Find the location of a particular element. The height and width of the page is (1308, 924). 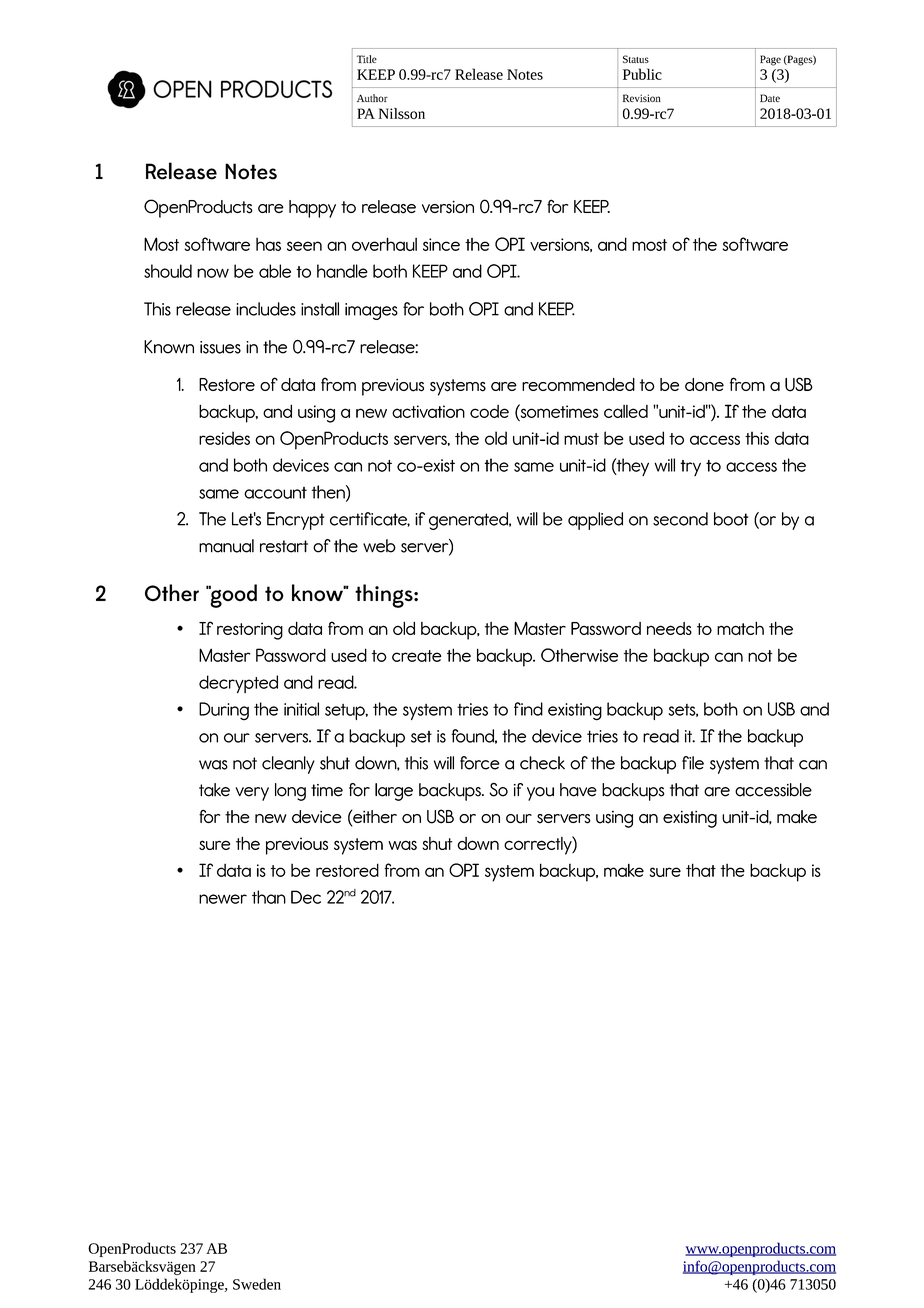

second is located at coordinates (680, 519).
